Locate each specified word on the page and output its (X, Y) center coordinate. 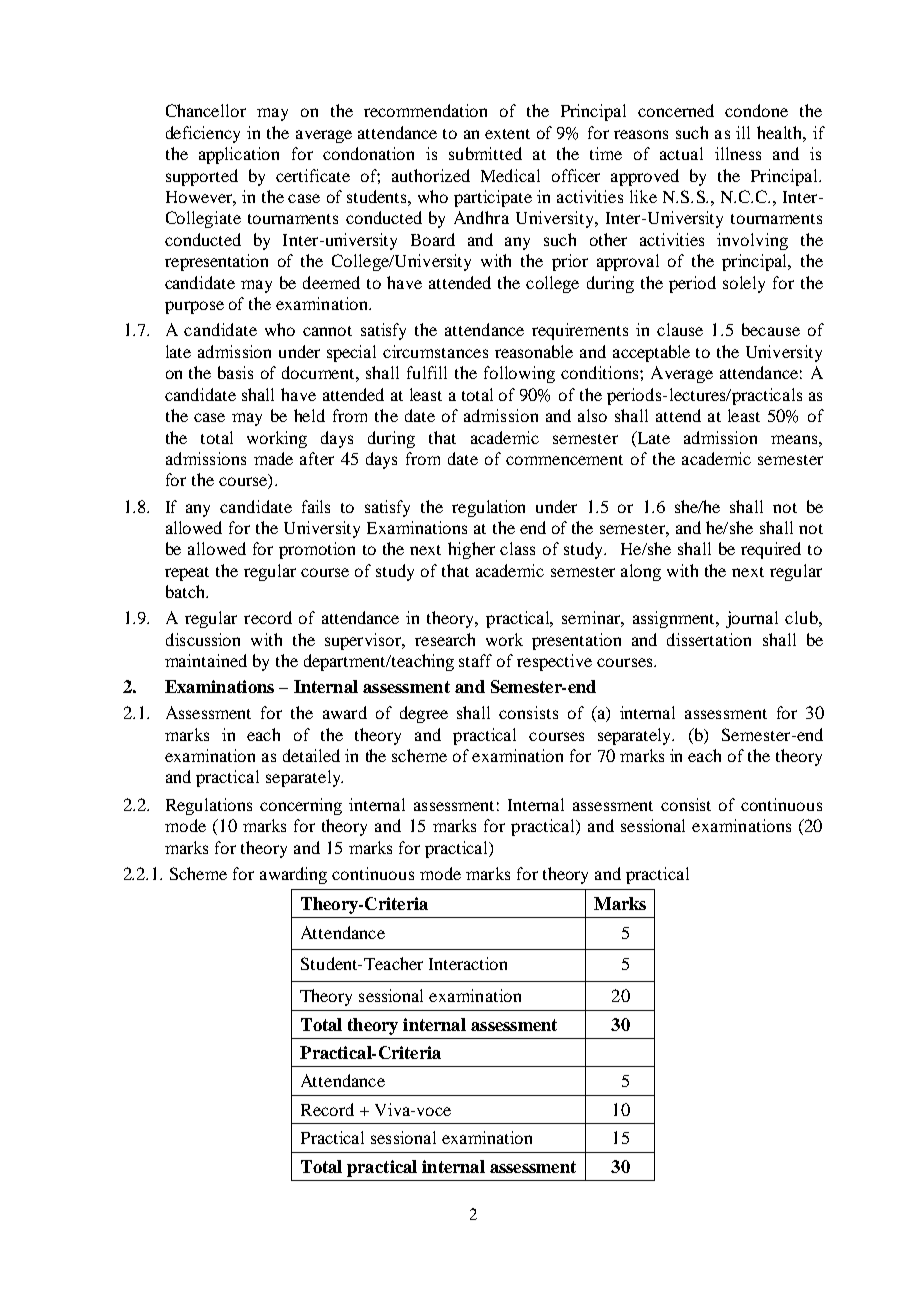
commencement (564, 460)
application (239, 155)
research (445, 639)
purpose (194, 307)
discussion (203, 639)
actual (681, 153)
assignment (675, 619)
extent (507, 134)
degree (424, 714)
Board (433, 239)
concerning (301, 806)
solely (744, 284)
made (273, 458)
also (592, 415)
